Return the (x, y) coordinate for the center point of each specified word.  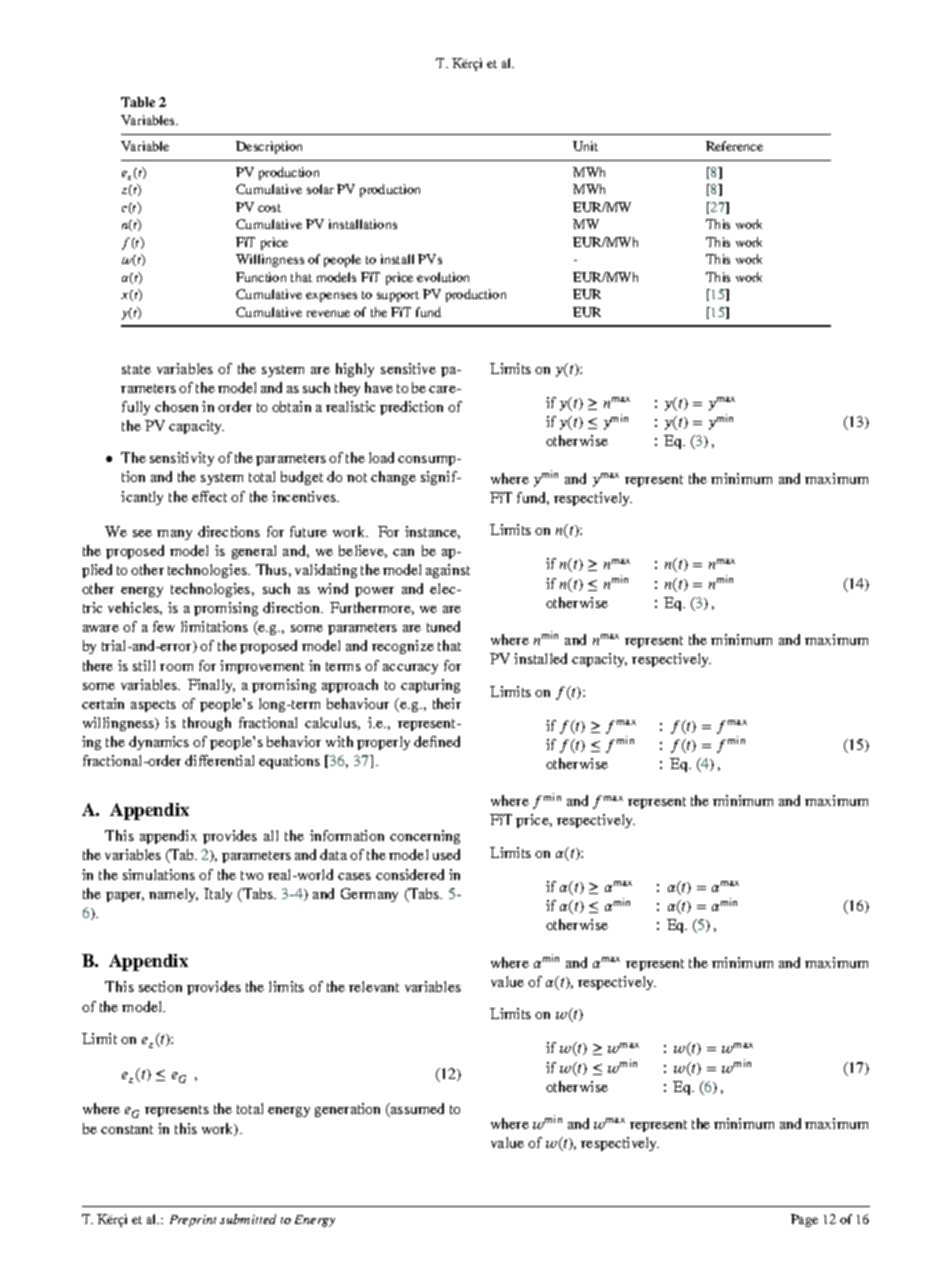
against (448, 571)
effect (209, 496)
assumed (416, 1110)
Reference (734, 146)
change (393, 478)
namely (173, 895)
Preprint (193, 1221)
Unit (585, 146)
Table (138, 102)
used (446, 854)
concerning (425, 837)
